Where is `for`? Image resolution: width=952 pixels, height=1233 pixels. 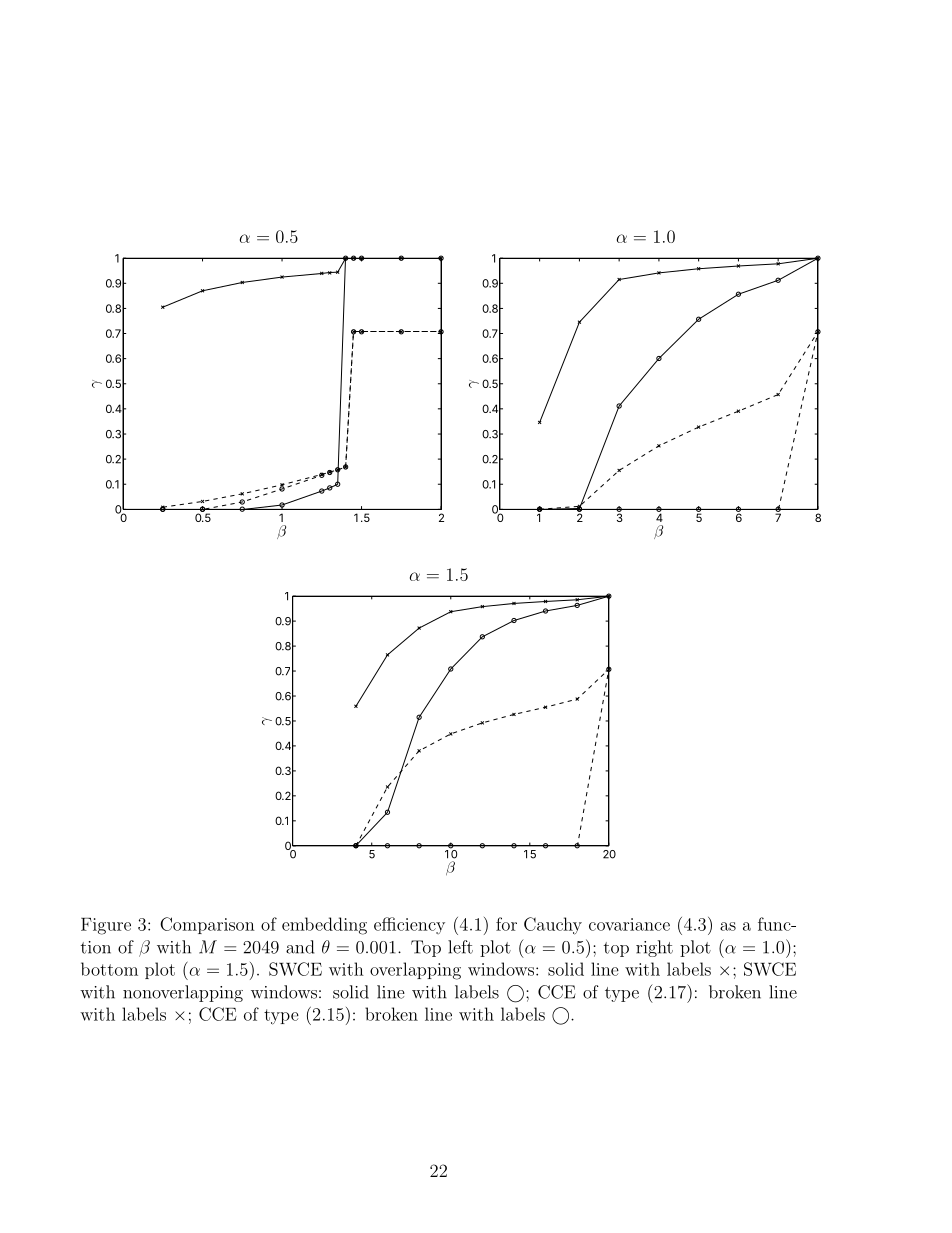 for is located at coordinates (506, 924).
